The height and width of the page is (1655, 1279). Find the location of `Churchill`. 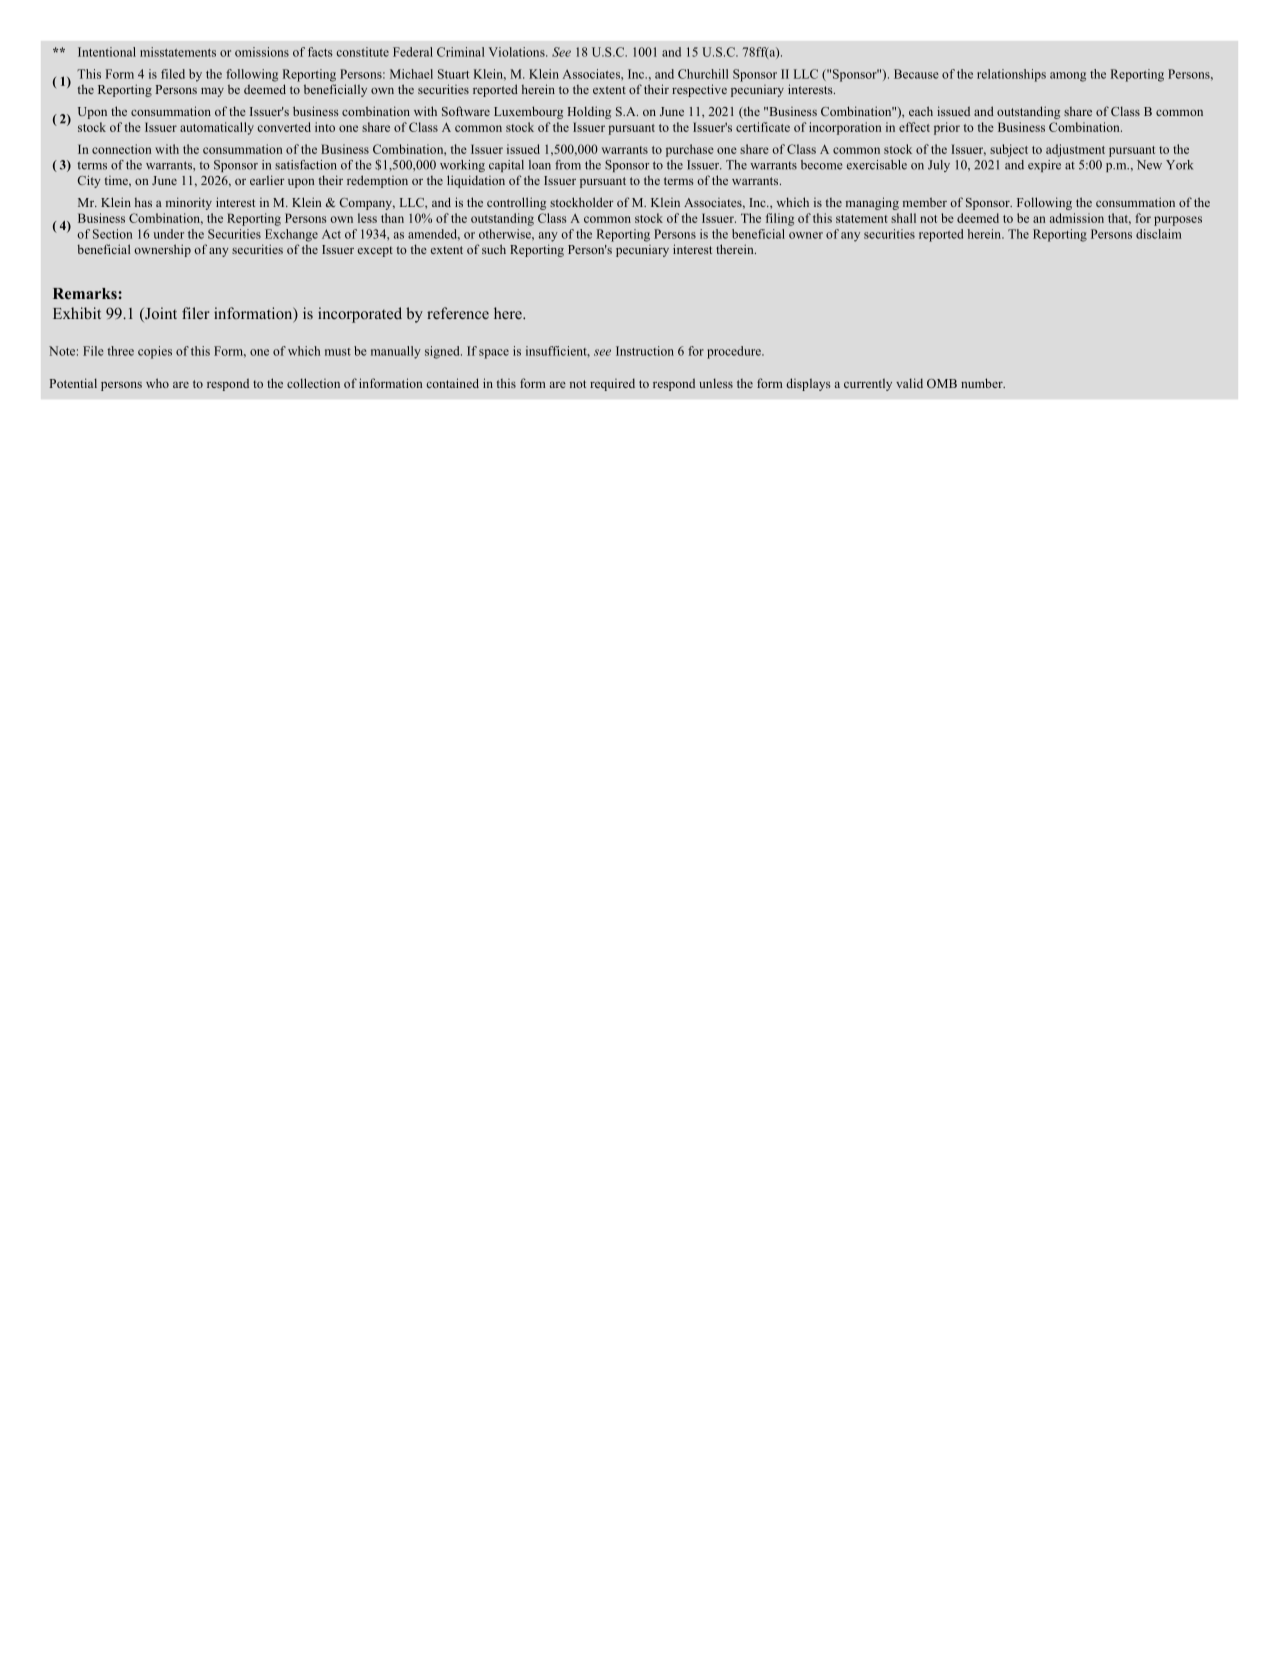

Churchill is located at coordinates (703, 74).
